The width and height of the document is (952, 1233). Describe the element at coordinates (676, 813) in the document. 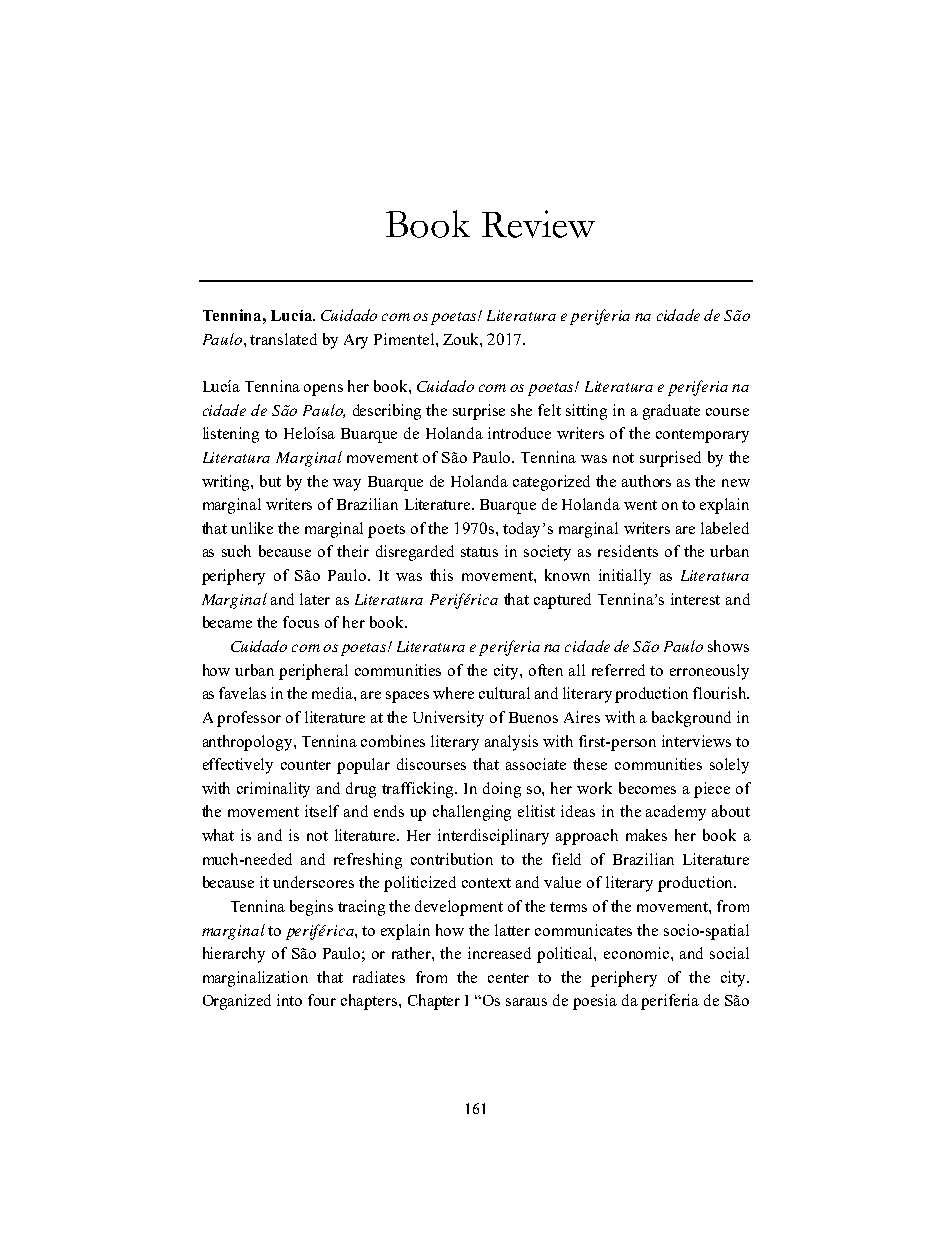

I see `academy` at that location.
